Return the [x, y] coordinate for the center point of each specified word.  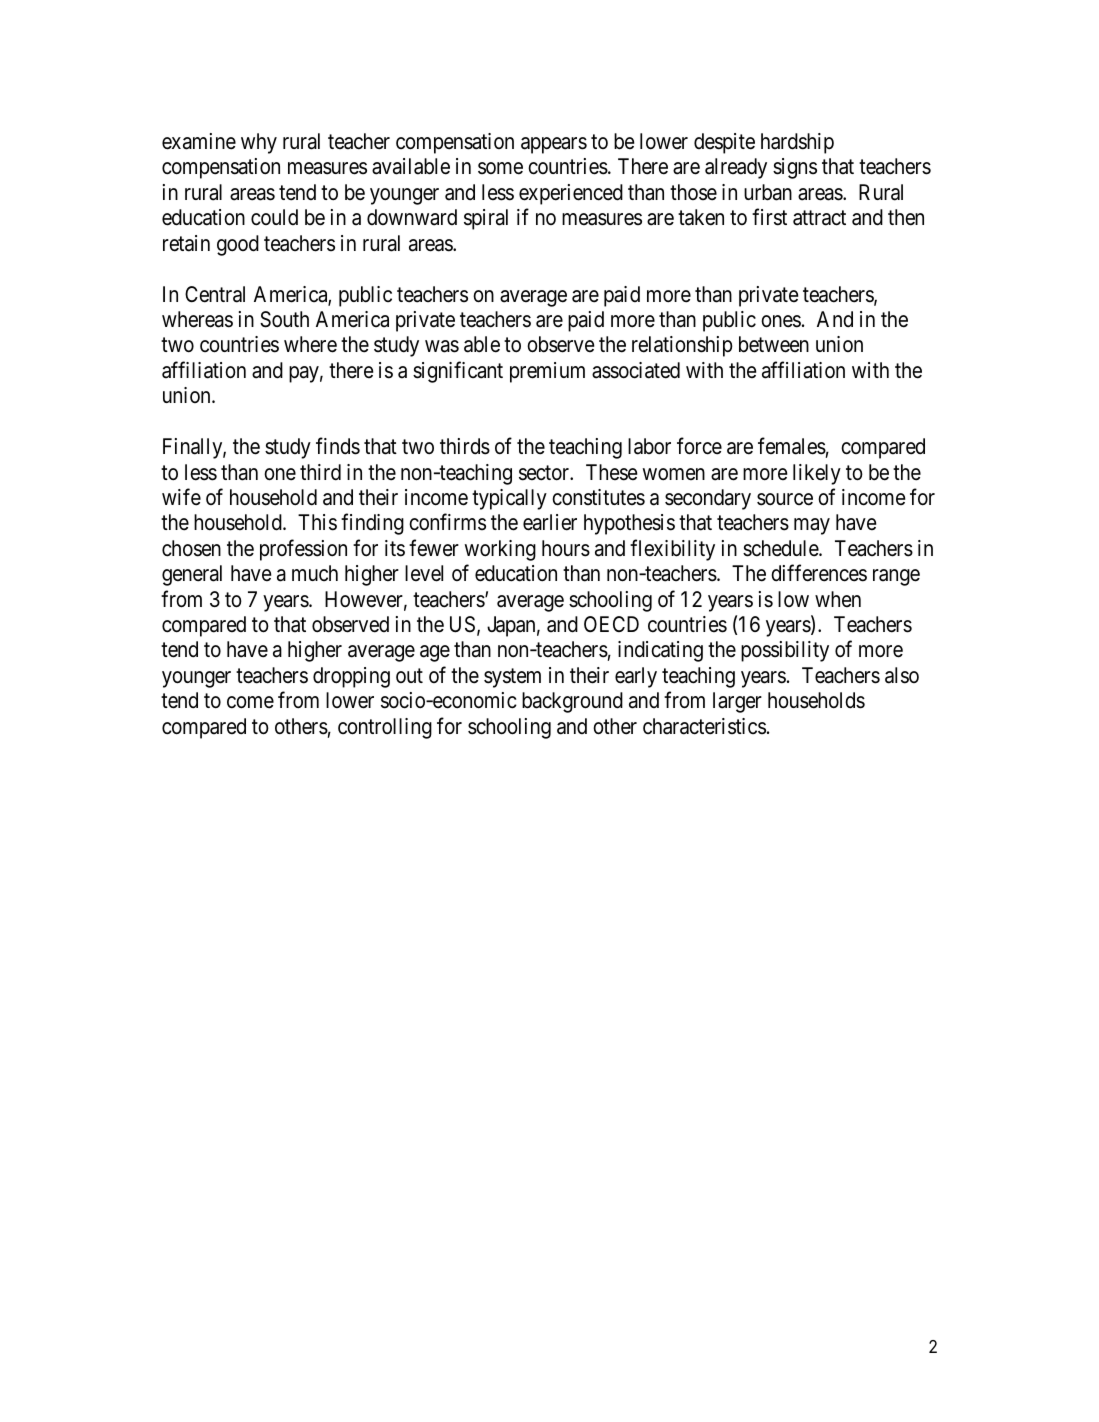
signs [795, 168]
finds [338, 446]
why [259, 143]
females [792, 446]
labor [649, 446]
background [572, 702]
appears [554, 145]
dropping [351, 677]
